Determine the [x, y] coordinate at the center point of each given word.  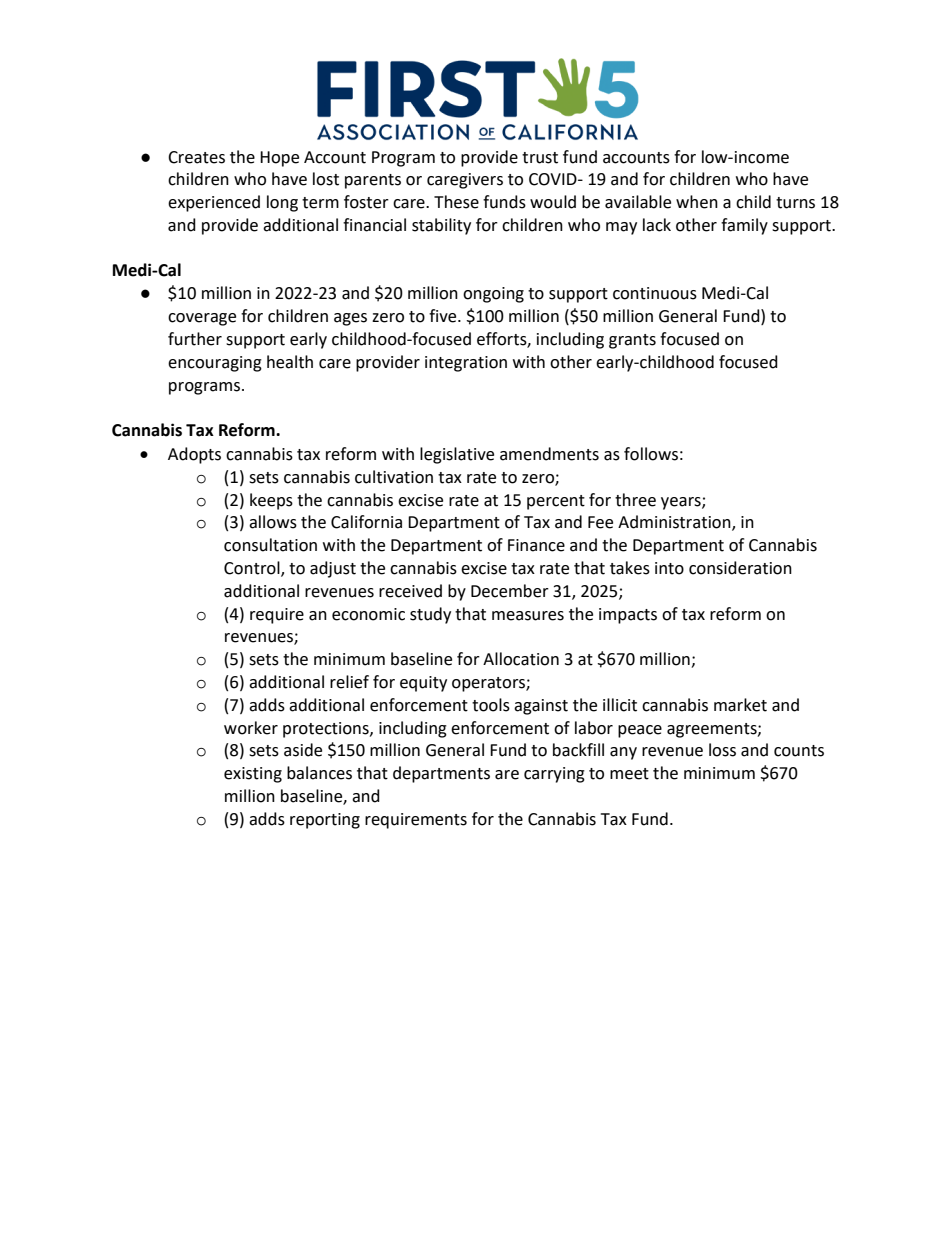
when [697, 202]
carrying [554, 775]
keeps [271, 501]
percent [556, 502]
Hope [279, 159]
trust [540, 158]
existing [253, 775]
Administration [675, 523]
